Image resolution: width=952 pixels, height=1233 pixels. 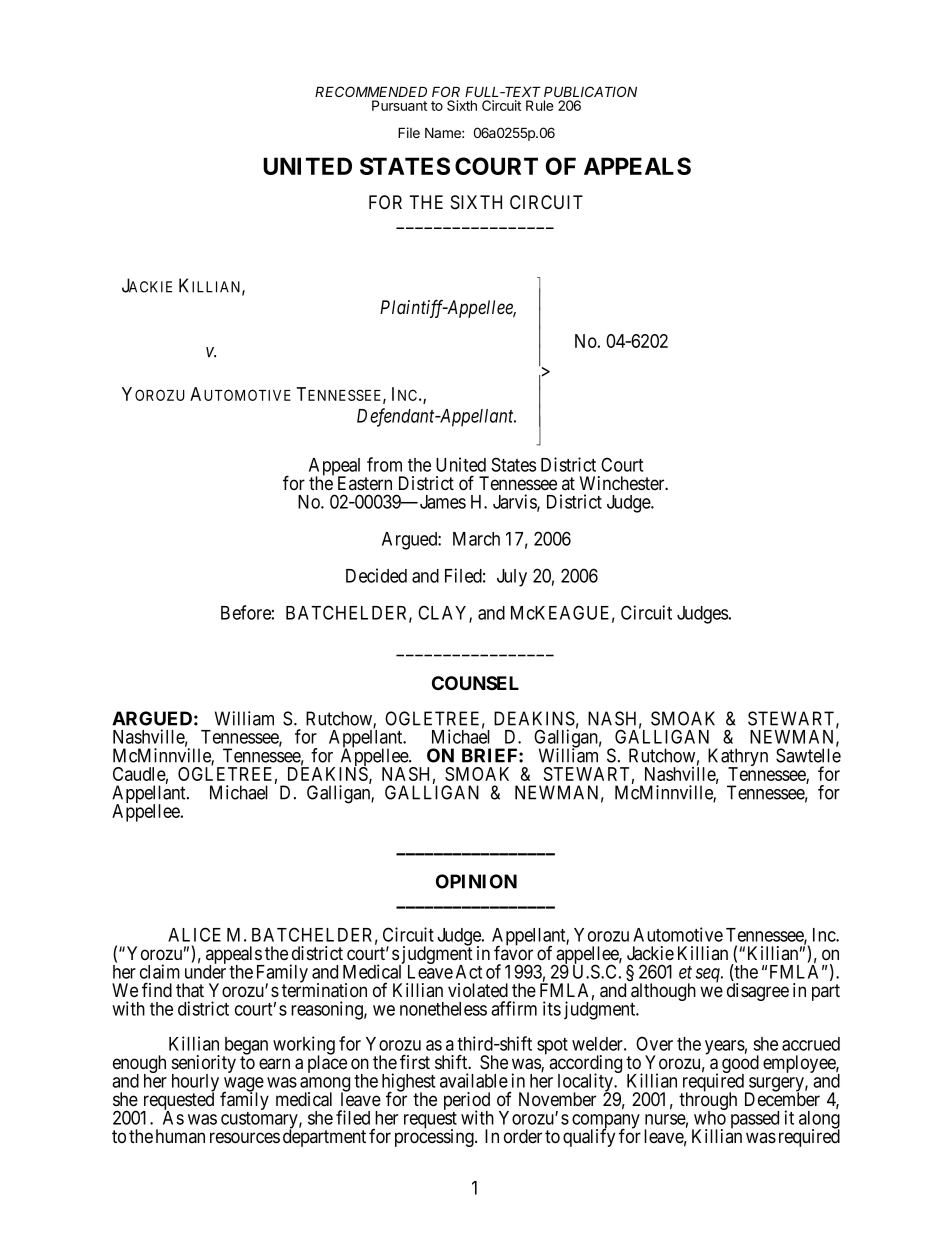 I want to click on PUBLICATION, so click(x=590, y=91).
